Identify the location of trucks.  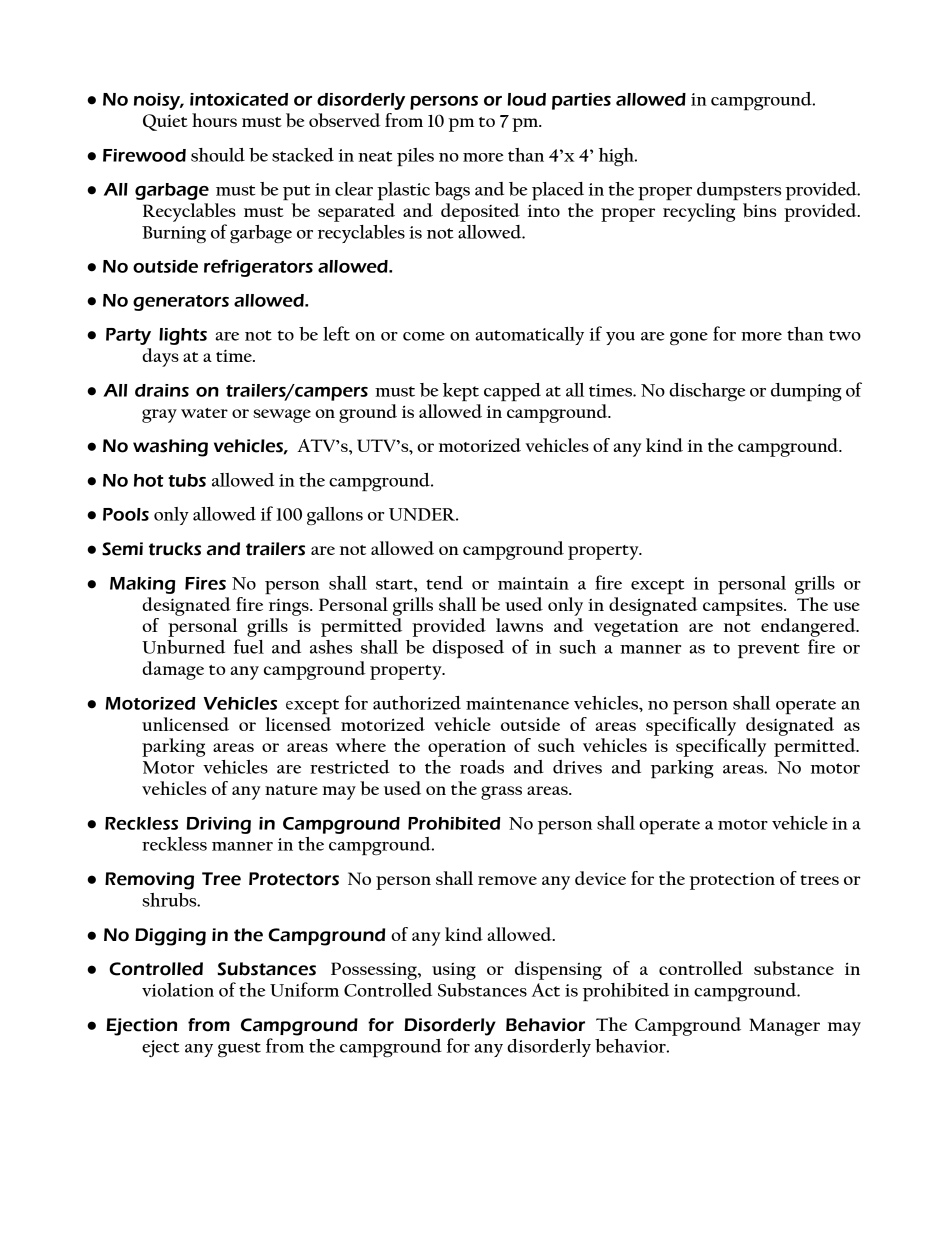
(175, 549).
